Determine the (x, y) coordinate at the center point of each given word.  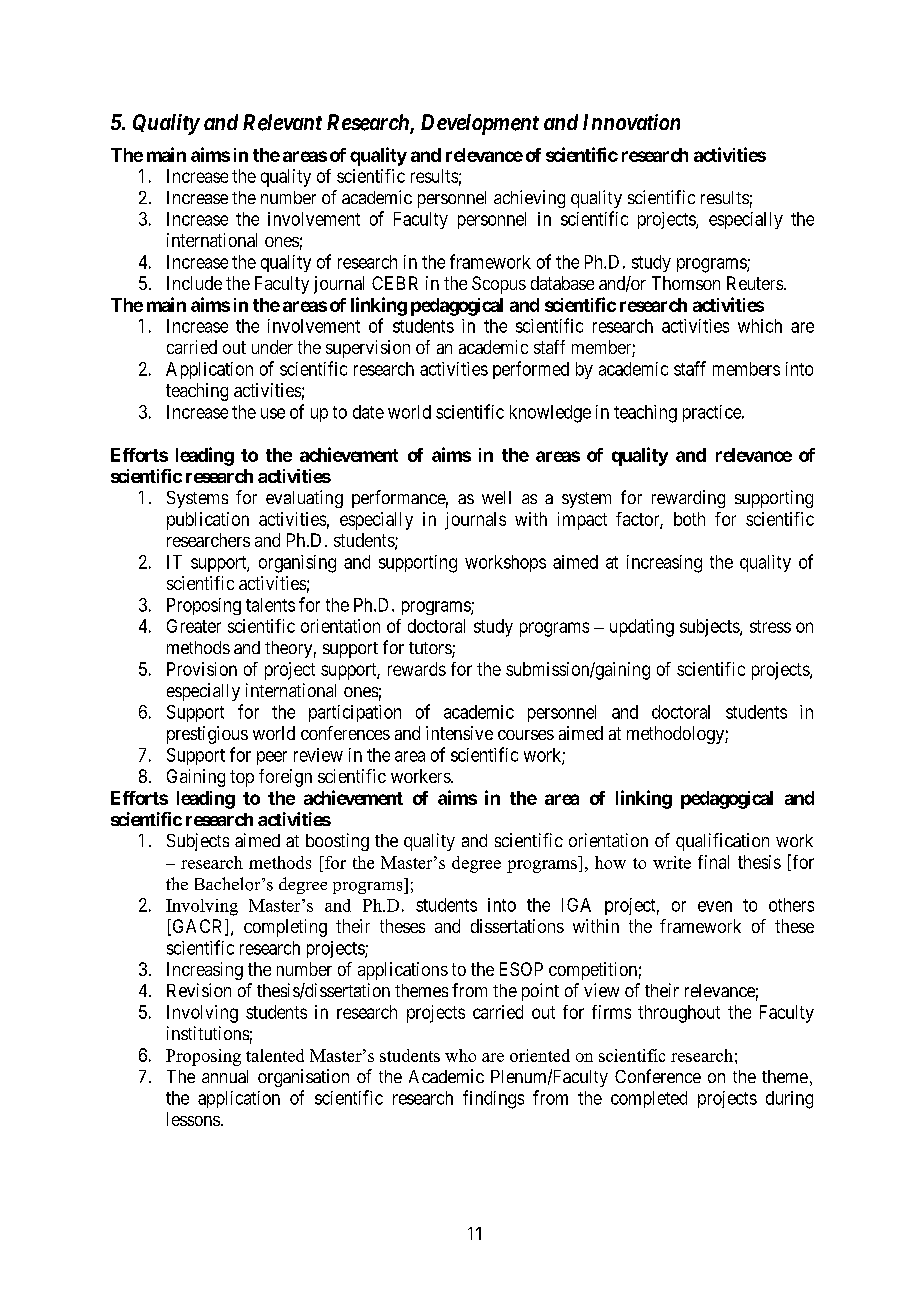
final (713, 862)
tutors (431, 649)
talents (270, 605)
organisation (303, 1078)
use (273, 413)
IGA (576, 905)
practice (713, 413)
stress (770, 626)
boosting (337, 842)
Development (480, 124)
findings (493, 1099)
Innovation (631, 122)
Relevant (282, 122)
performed (531, 370)
